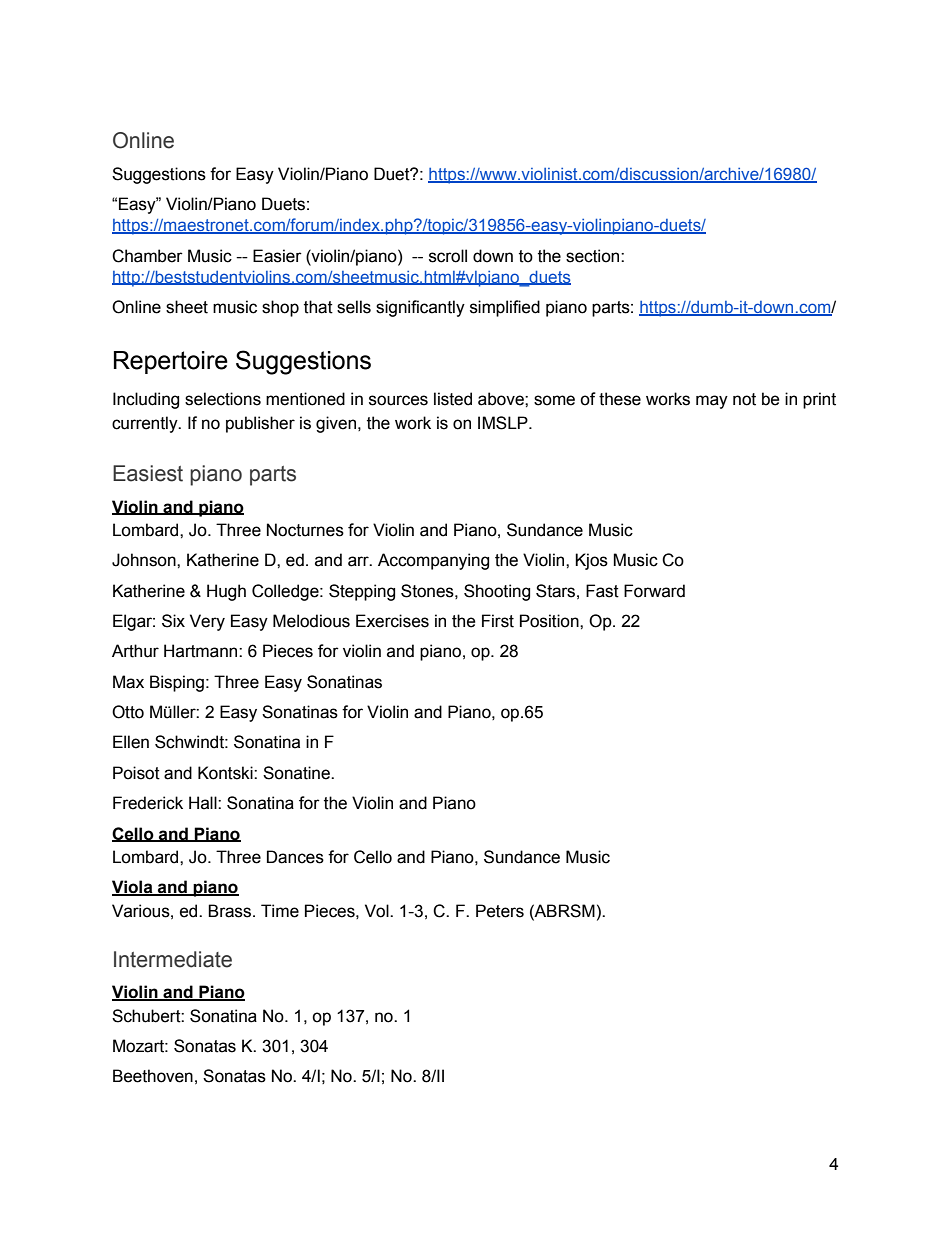 This page has height=1233, width=952. Describe the element at coordinates (453, 399) in the page. I see `listed` at that location.
